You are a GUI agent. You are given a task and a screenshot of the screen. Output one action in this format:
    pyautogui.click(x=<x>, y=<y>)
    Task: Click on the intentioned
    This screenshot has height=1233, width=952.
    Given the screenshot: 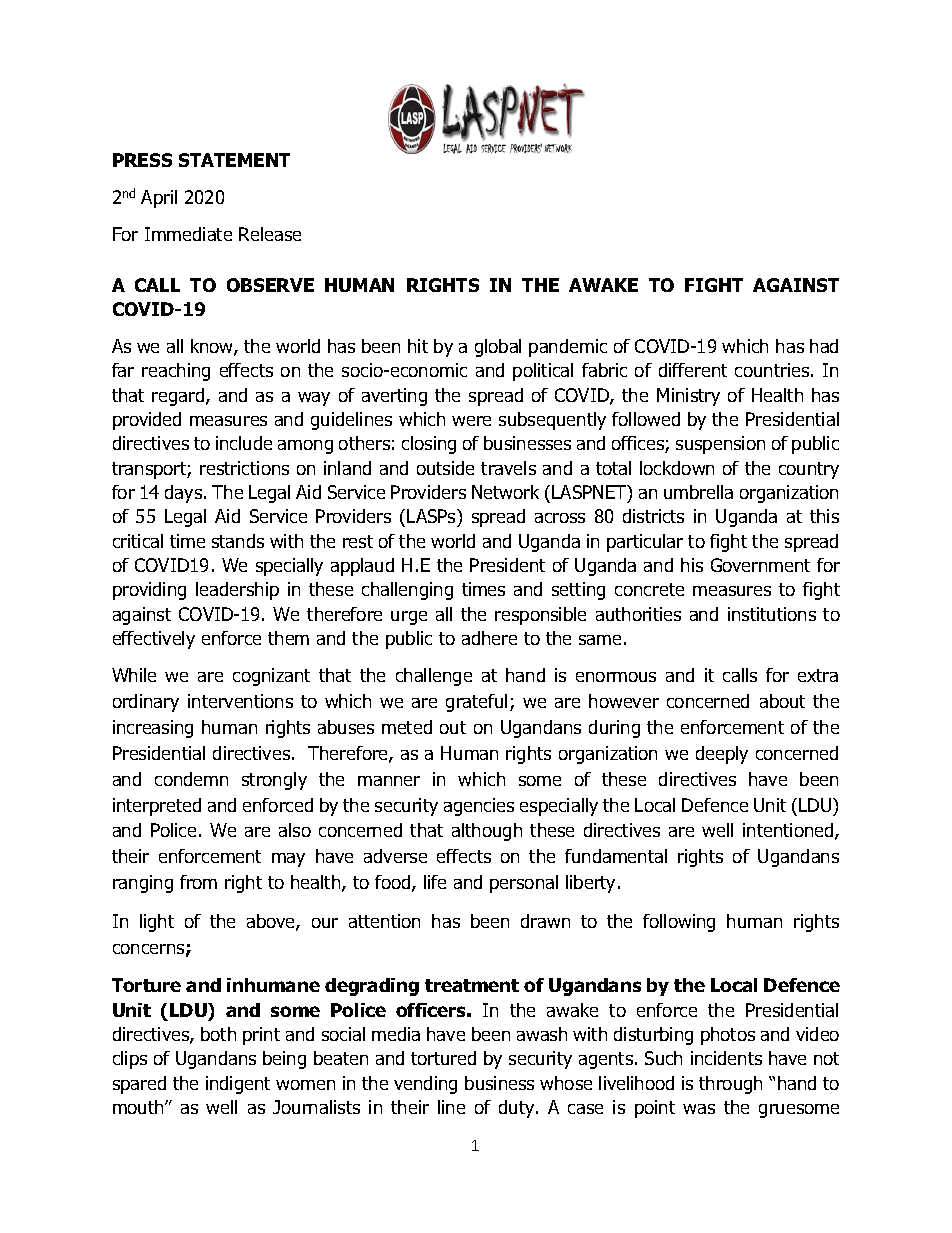 What is the action you would take?
    pyautogui.click(x=789, y=831)
